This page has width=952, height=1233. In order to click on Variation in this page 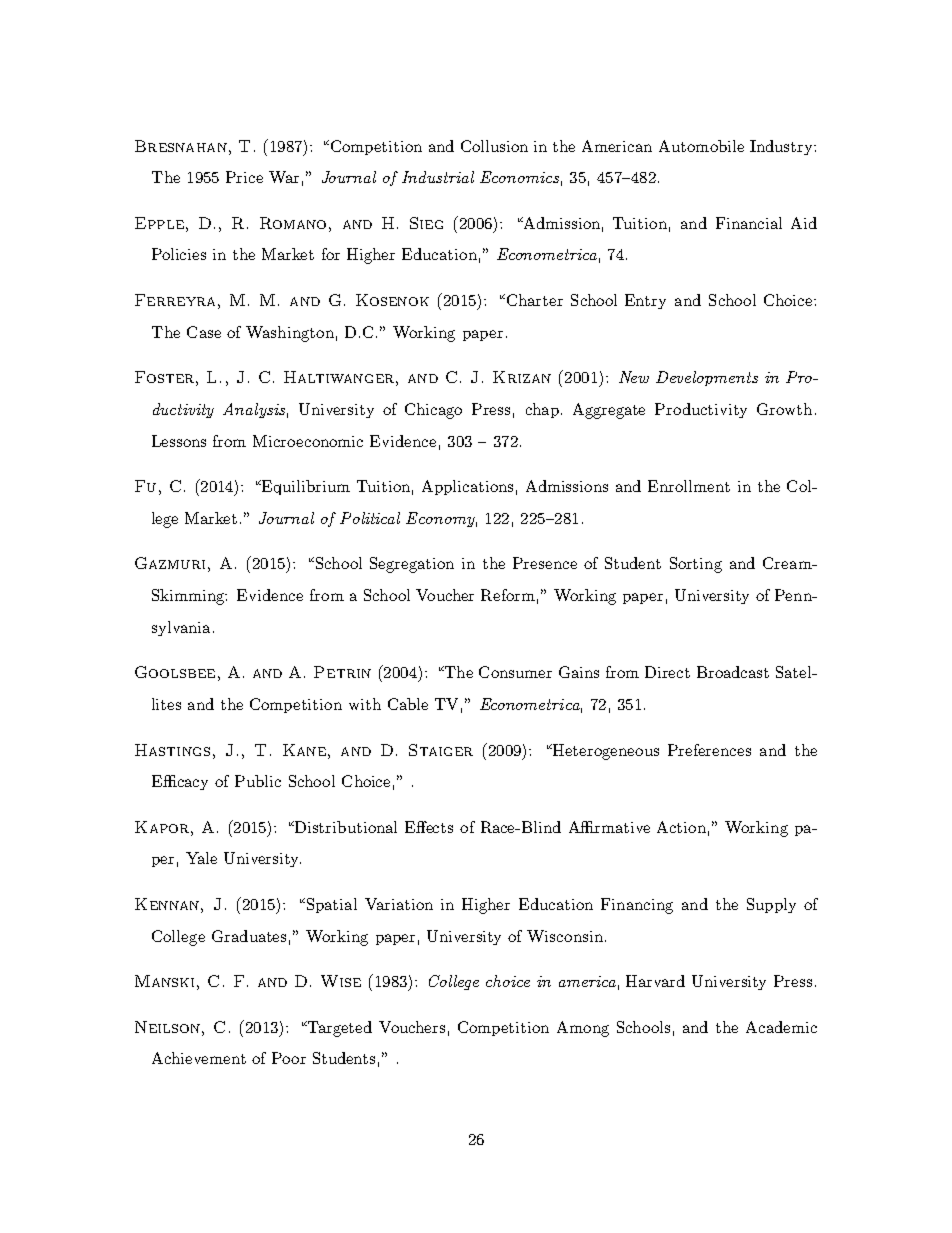, I will do `click(399, 904)`.
